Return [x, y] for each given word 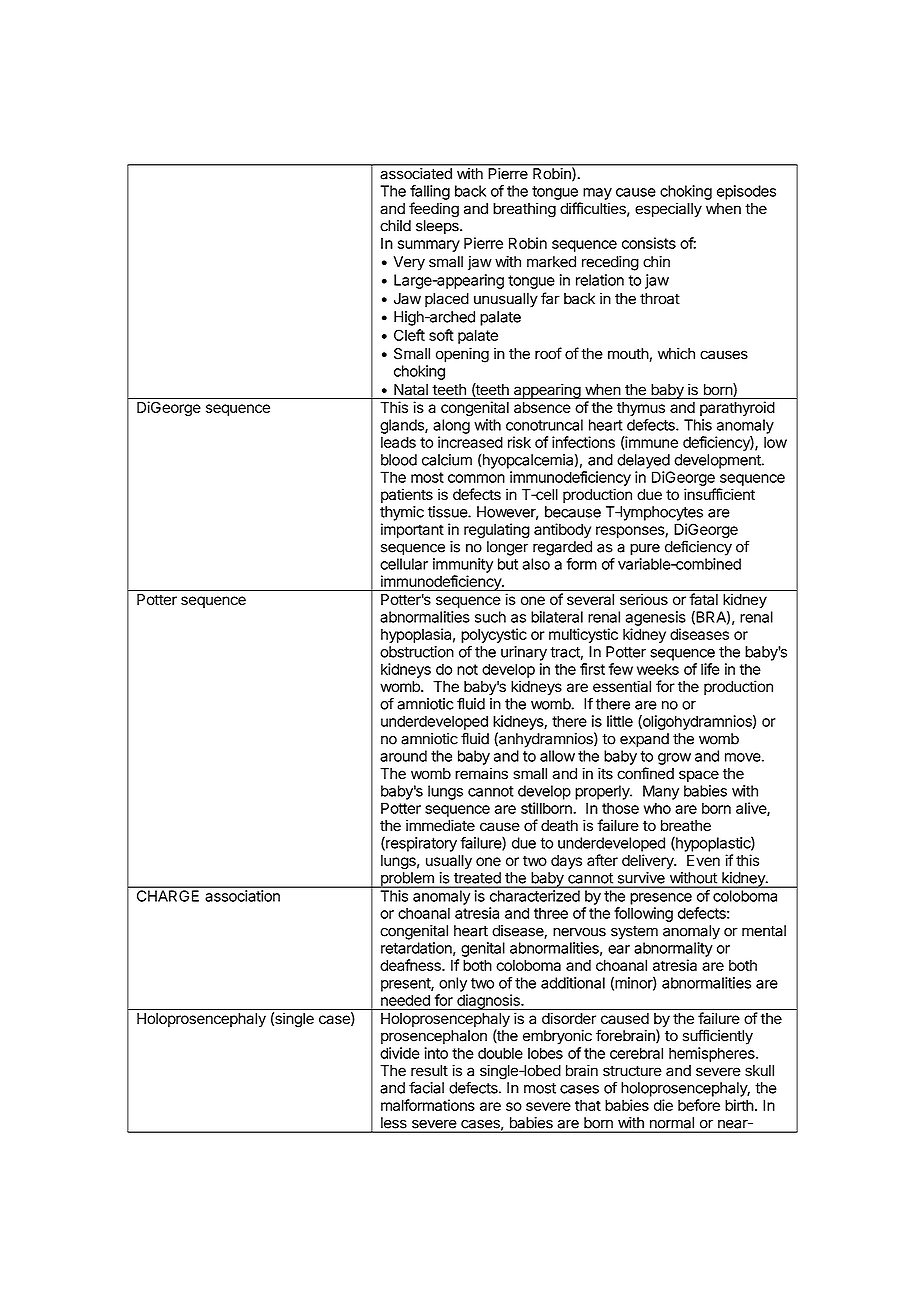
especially [668, 210]
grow [674, 759]
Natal [411, 390]
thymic [402, 513]
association [243, 896]
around [403, 756]
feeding [434, 210]
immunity [463, 565]
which [676, 353]
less [393, 1122]
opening [462, 355]
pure [645, 549]
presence [661, 899]
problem [407, 880]
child [395, 226]
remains [481, 774]
